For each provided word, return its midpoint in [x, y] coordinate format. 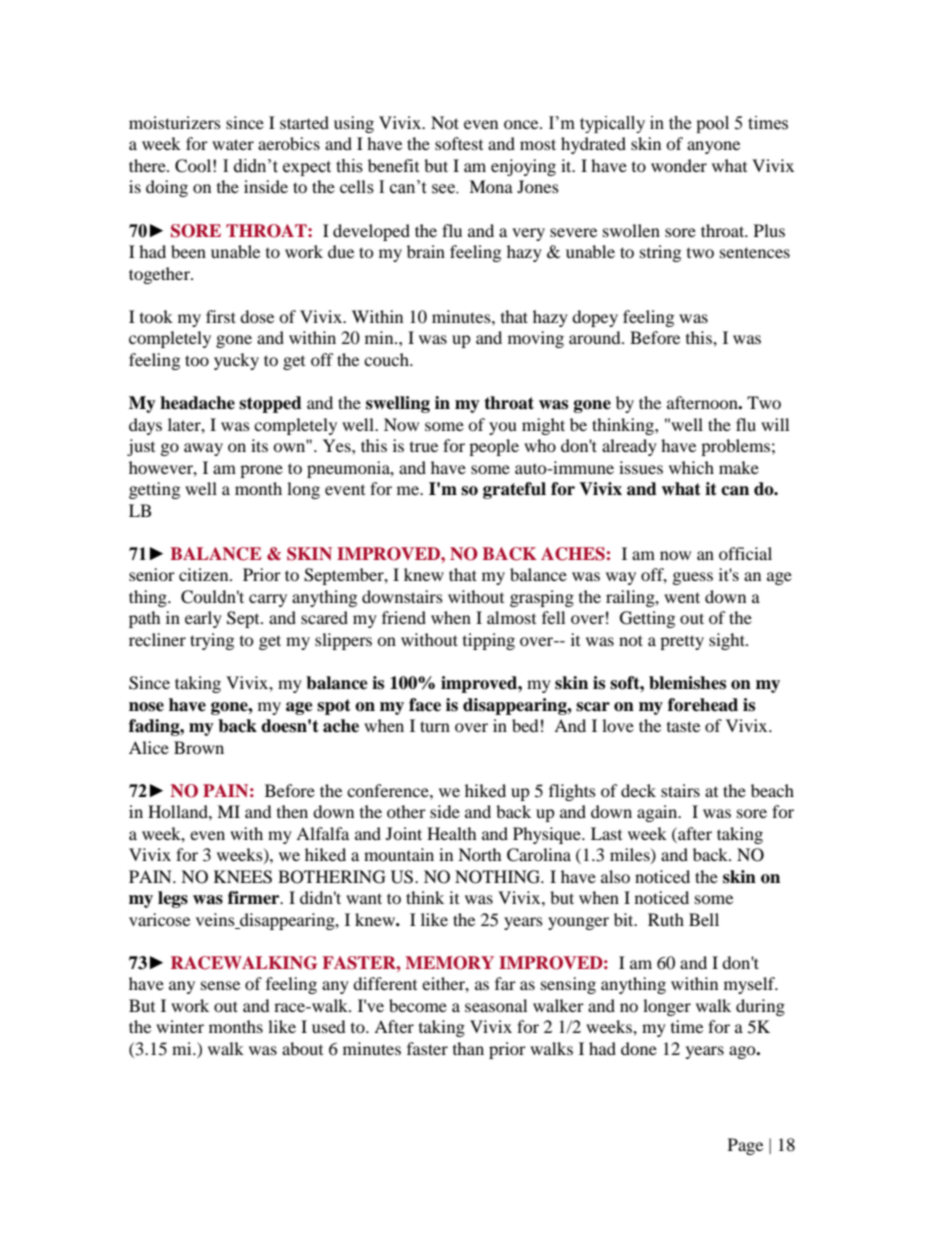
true [424, 447]
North [480, 854]
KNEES [243, 877]
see [444, 189]
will [775, 424]
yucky [236, 361]
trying [212, 641]
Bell [704, 919]
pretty [682, 642]
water [233, 144]
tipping [489, 641]
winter [180, 1026]
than [468, 1048]
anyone [713, 147]
